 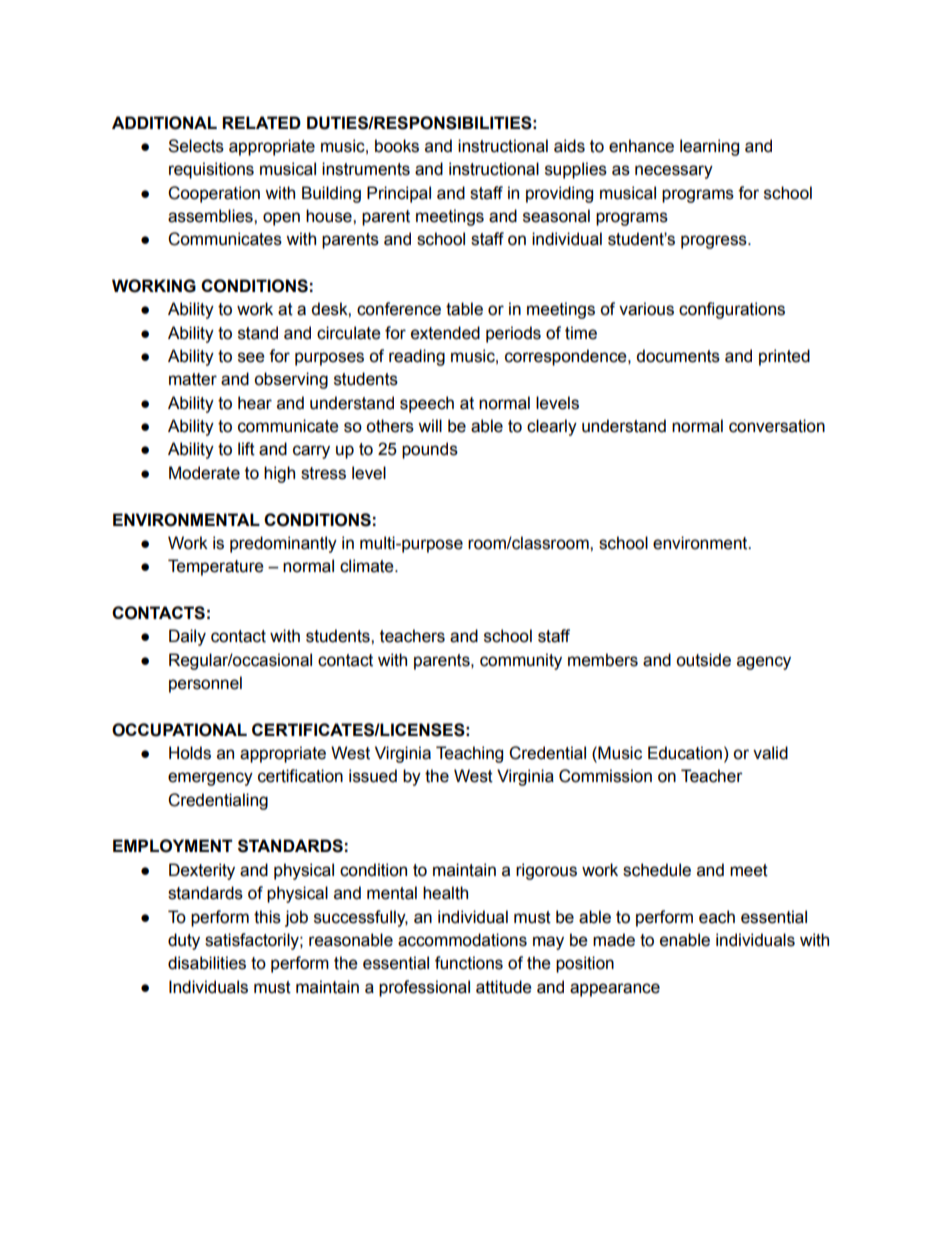 What do you see at coordinates (703, 660) in the screenshot?
I see `outside` at bounding box center [703, 660].
